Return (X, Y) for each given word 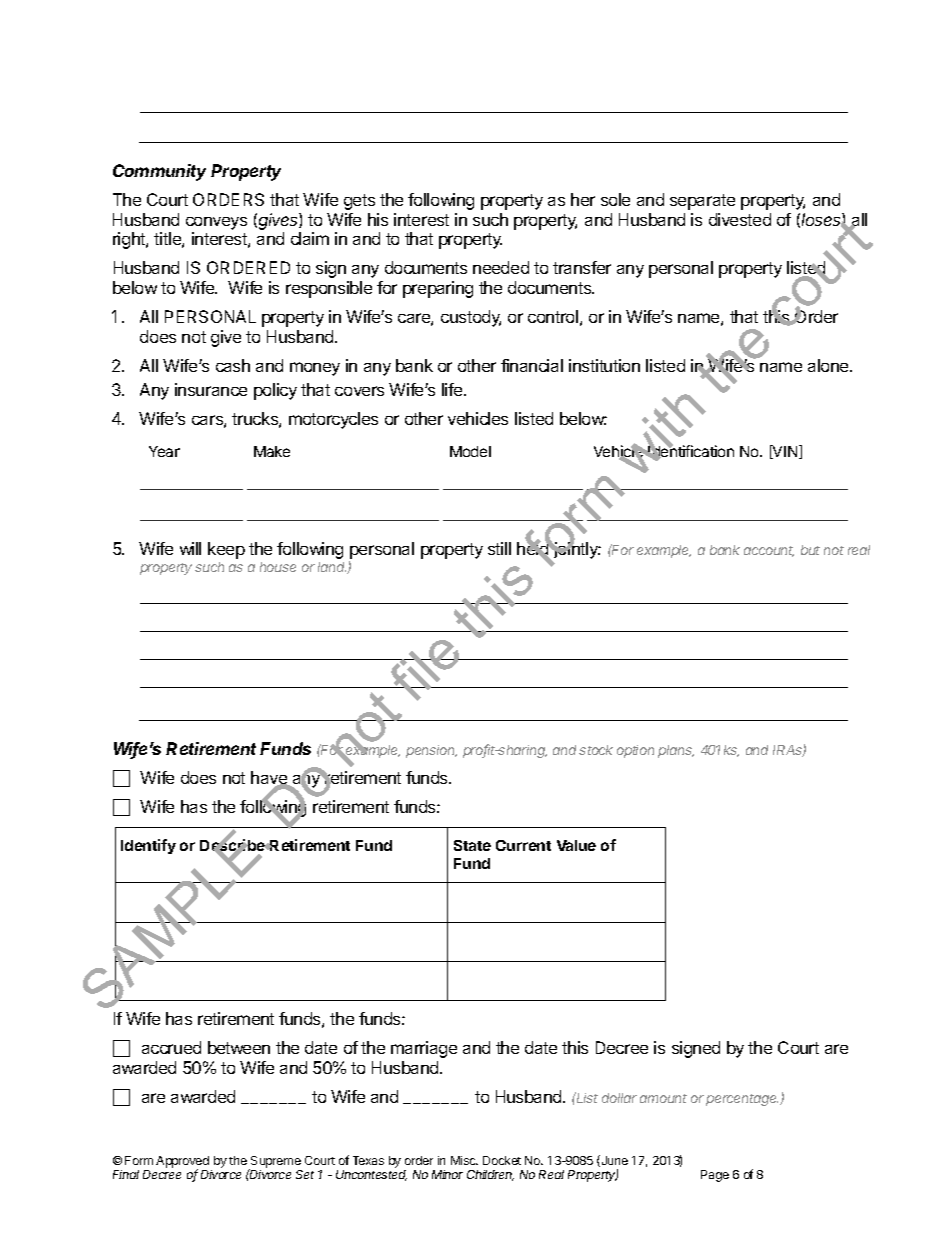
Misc (464, 1160)
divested (740, 219)
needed (501, 267)
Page (715, 1176)
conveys (216, 223)
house (278, 567)
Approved (182, 1163)
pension (431, 751)
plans (676, 751)
